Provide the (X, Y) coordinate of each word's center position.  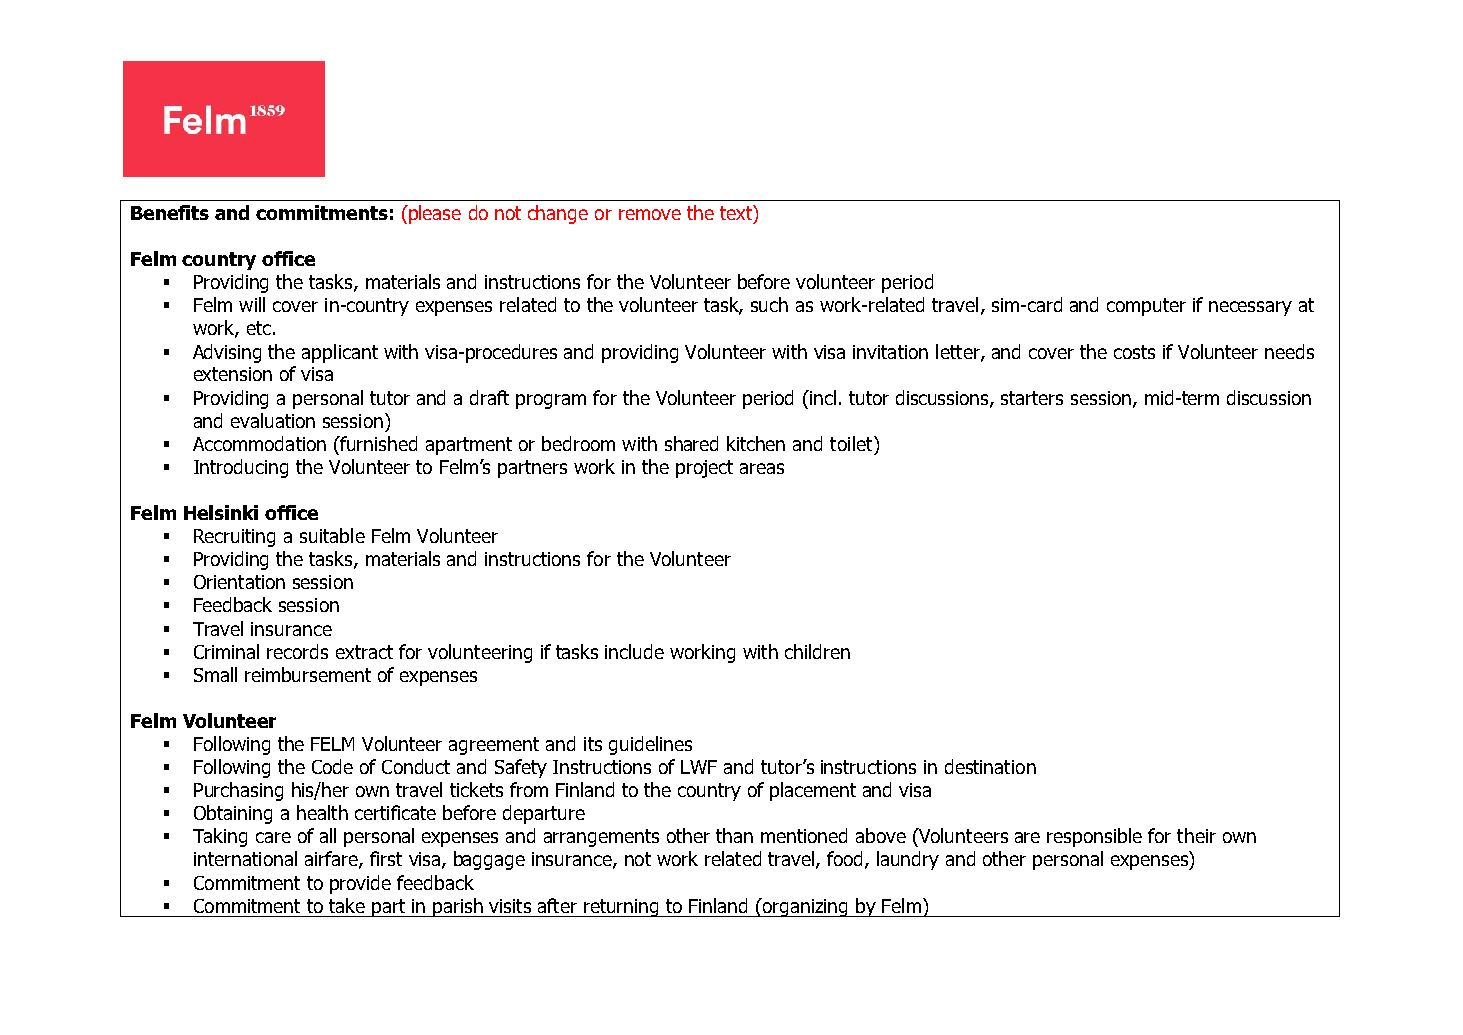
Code (332, 766)
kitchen (756, 443)
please (434, 214)
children (817, 651)
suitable (332, 535)
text (737, 212)
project (704, 469)
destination (990, 766)
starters (1032, 398)
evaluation (273, 420)
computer (1146, 307)
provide (360, 884)
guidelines (650, 745)
